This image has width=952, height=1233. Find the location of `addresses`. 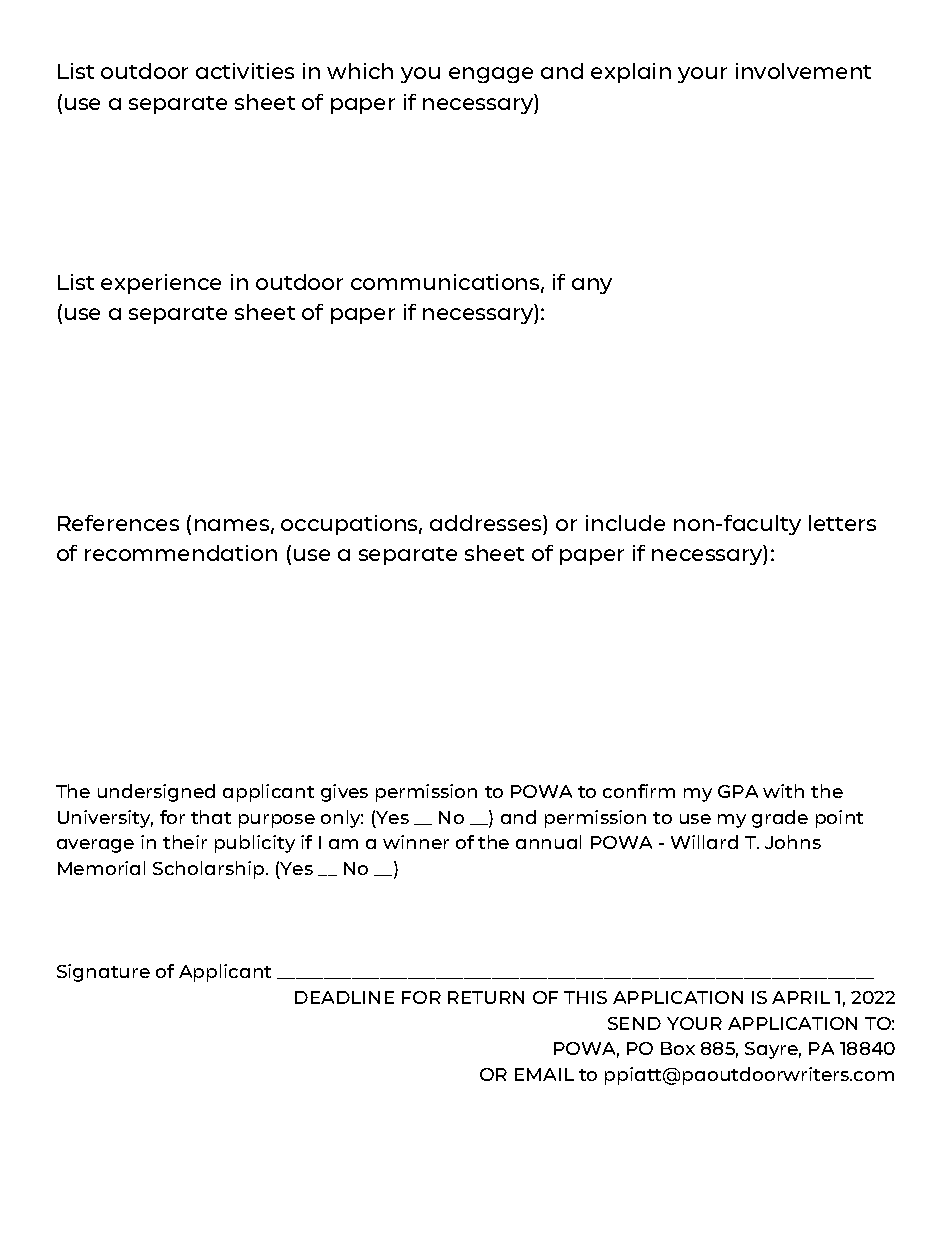

addresses is located at coordinates (487, 523).
